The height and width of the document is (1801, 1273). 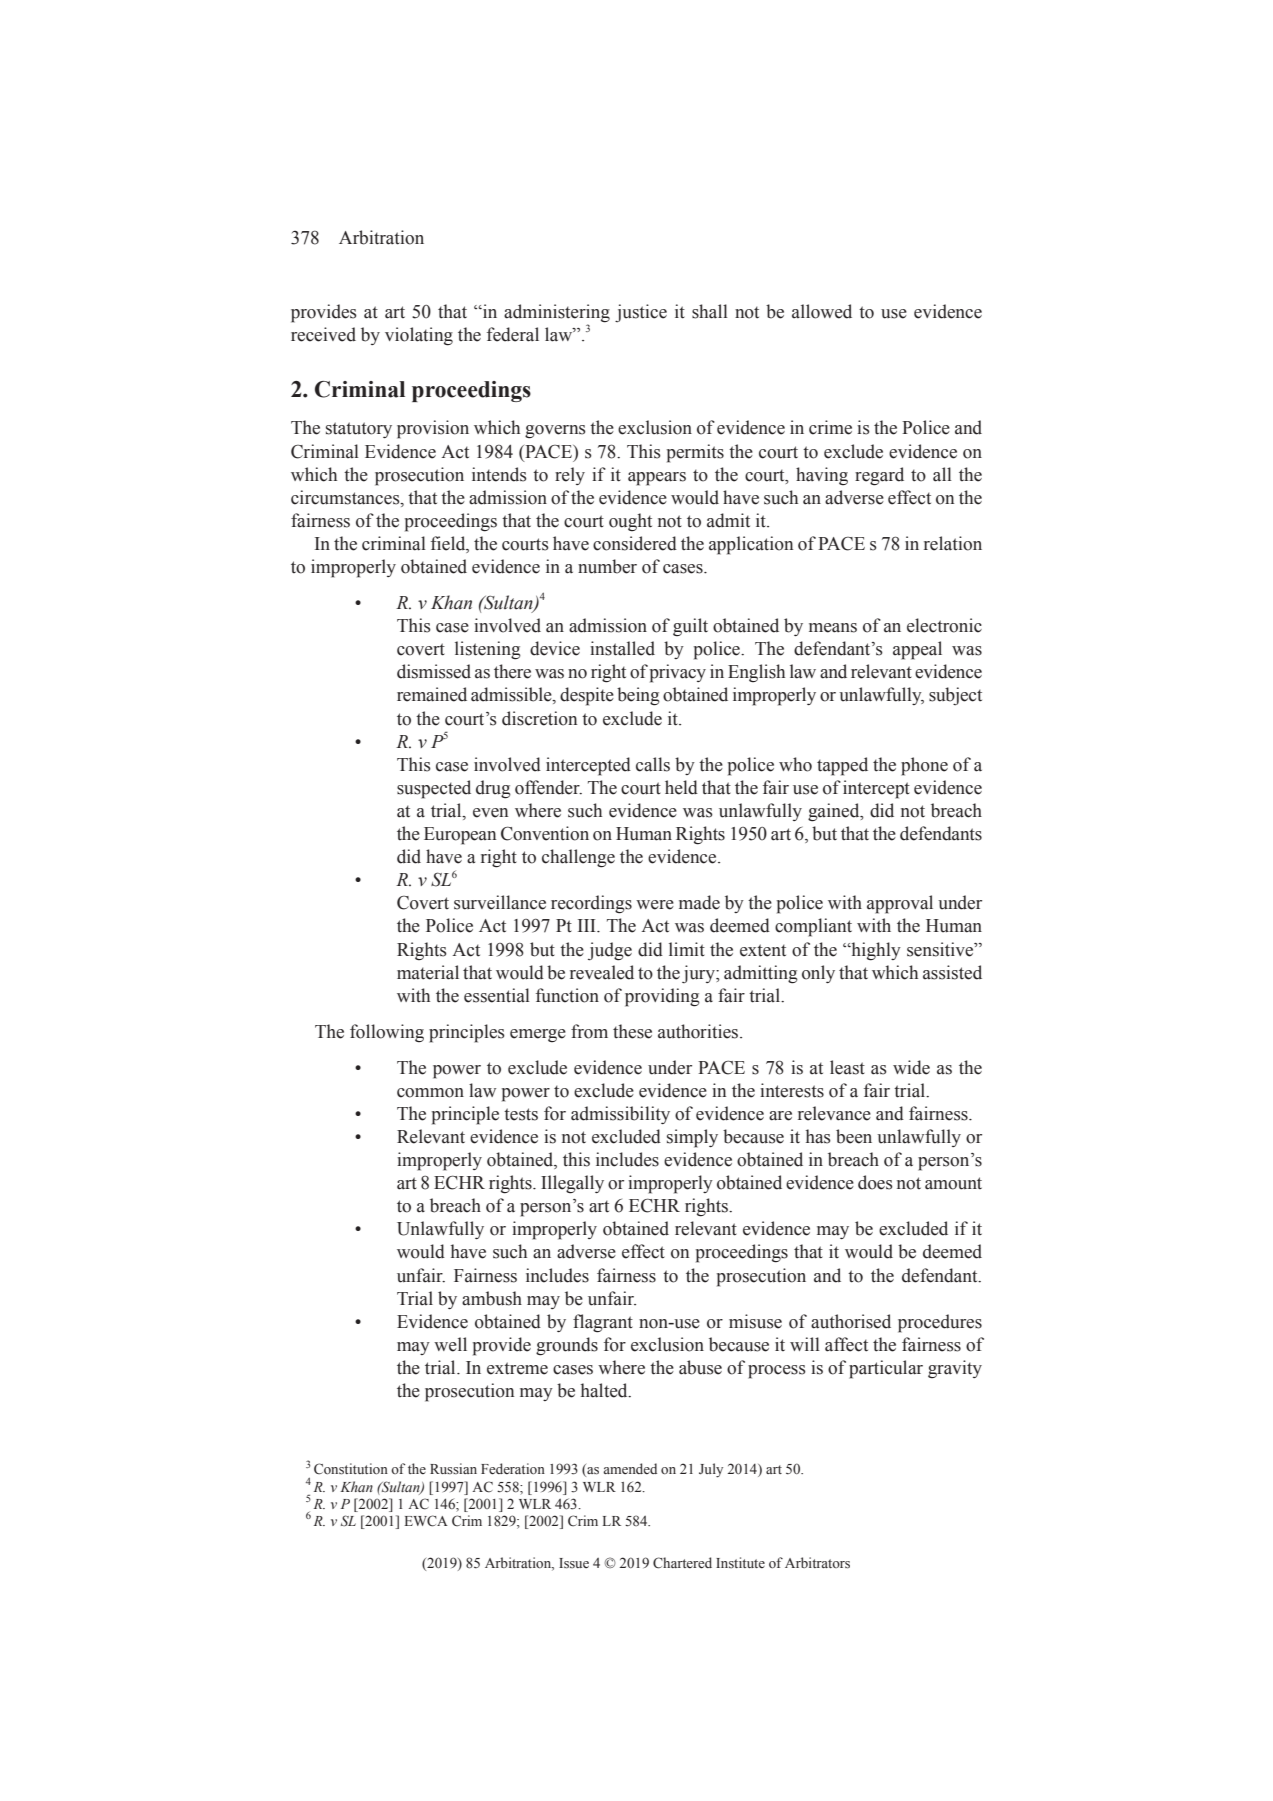 I want to click on tapped, so click(x=842, y=766).
